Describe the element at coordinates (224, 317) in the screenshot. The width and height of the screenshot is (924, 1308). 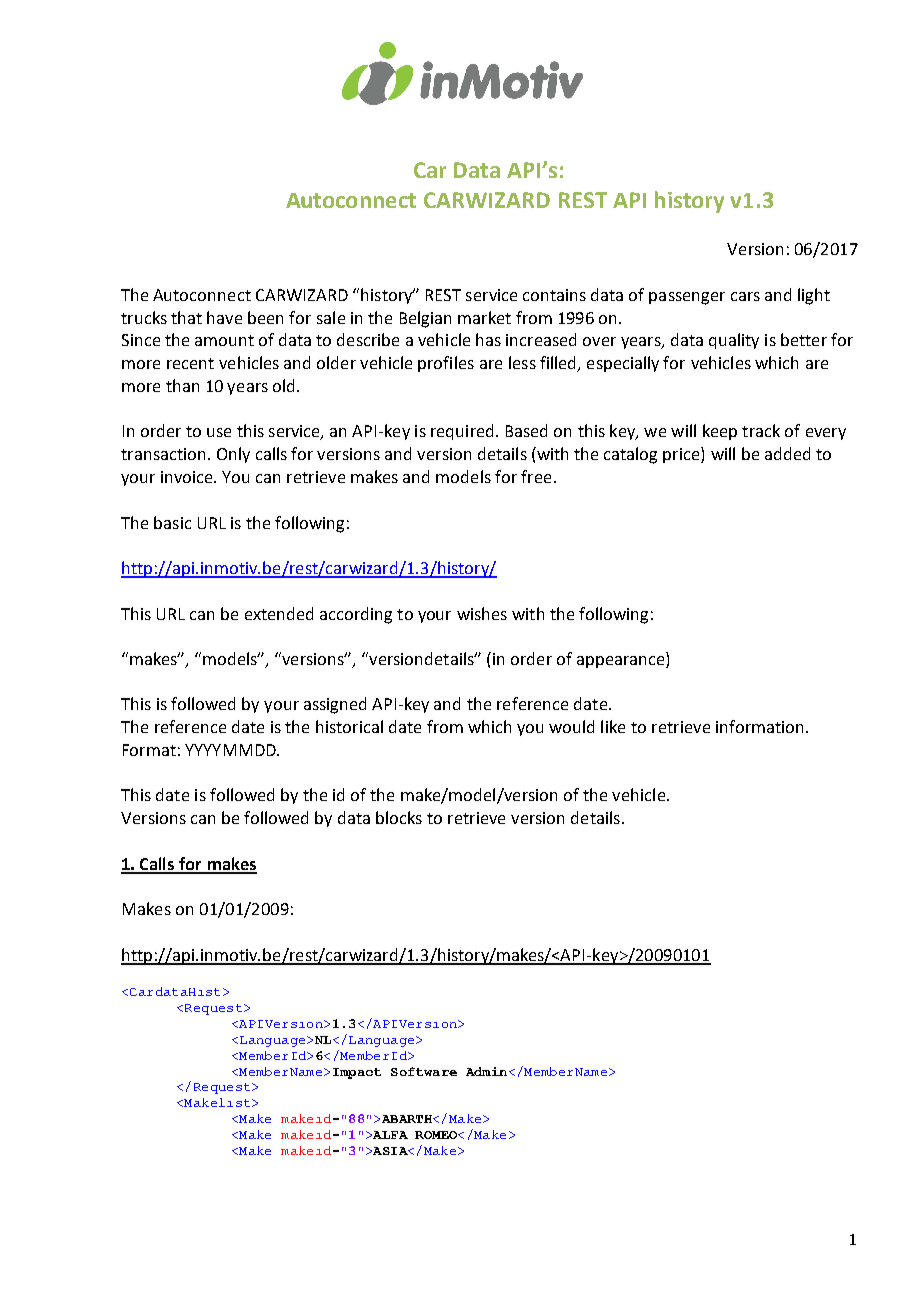
I see `have` at that location.
